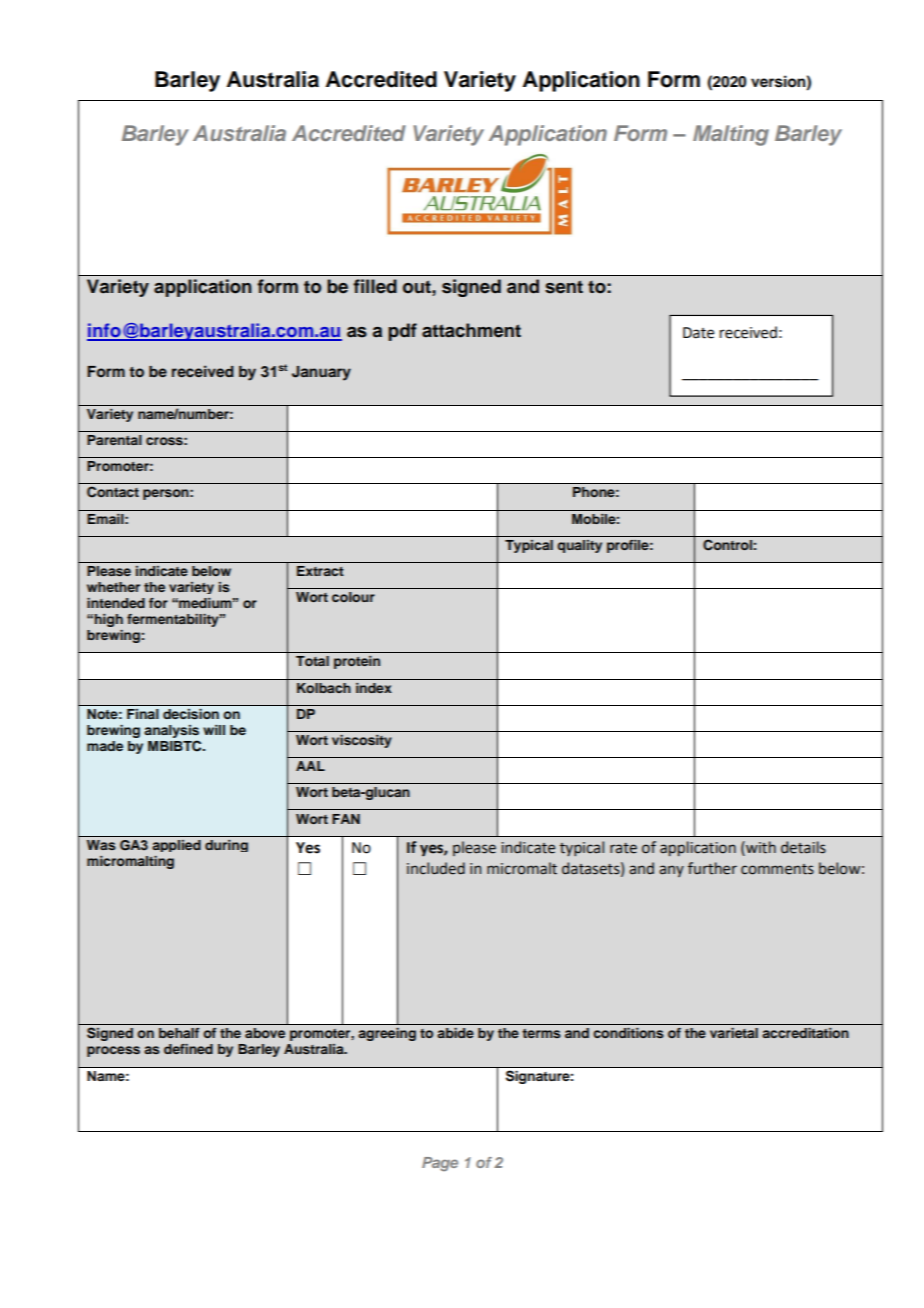 This page has width=924, height=1308. I want to click on Control, so click(727, 545).
